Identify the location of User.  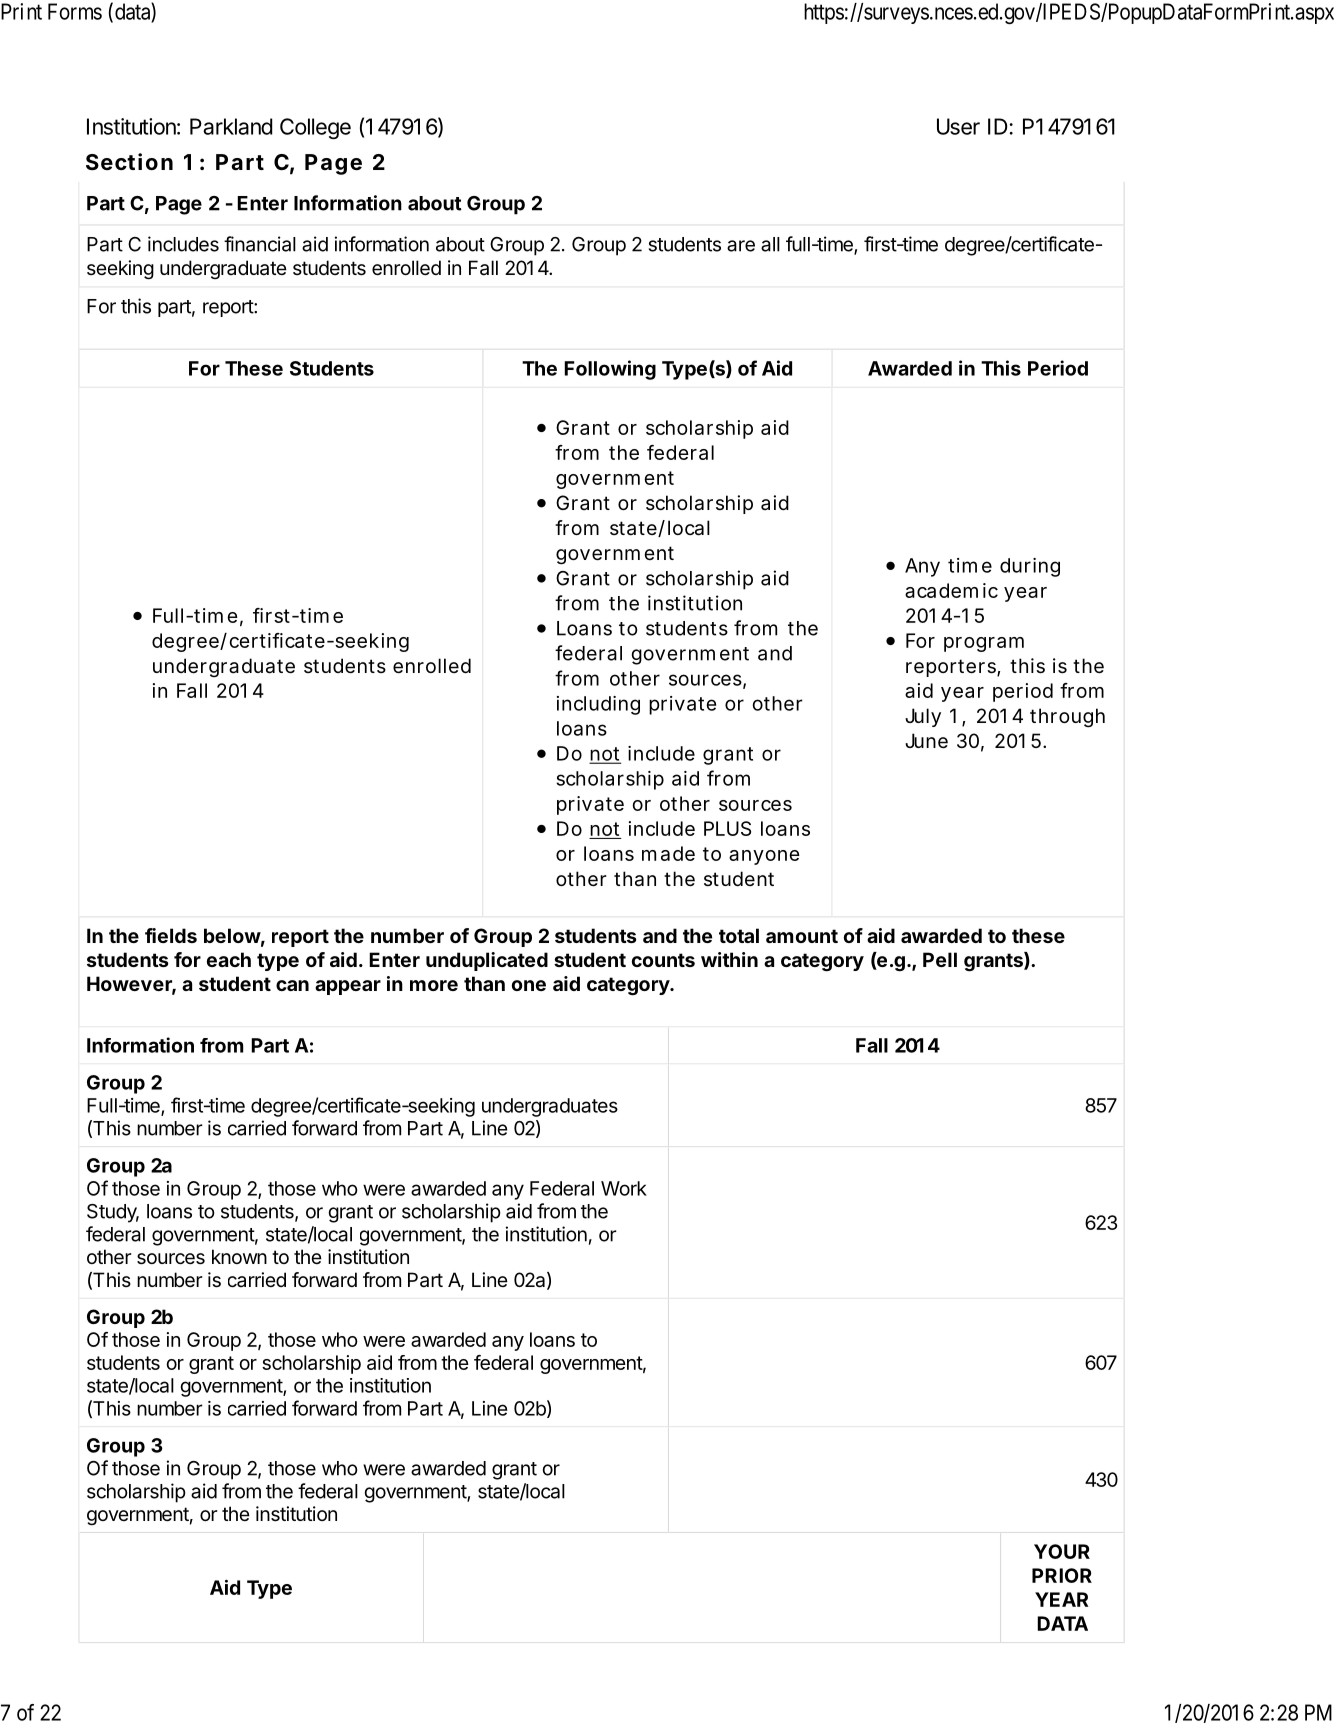
(958, 126).
